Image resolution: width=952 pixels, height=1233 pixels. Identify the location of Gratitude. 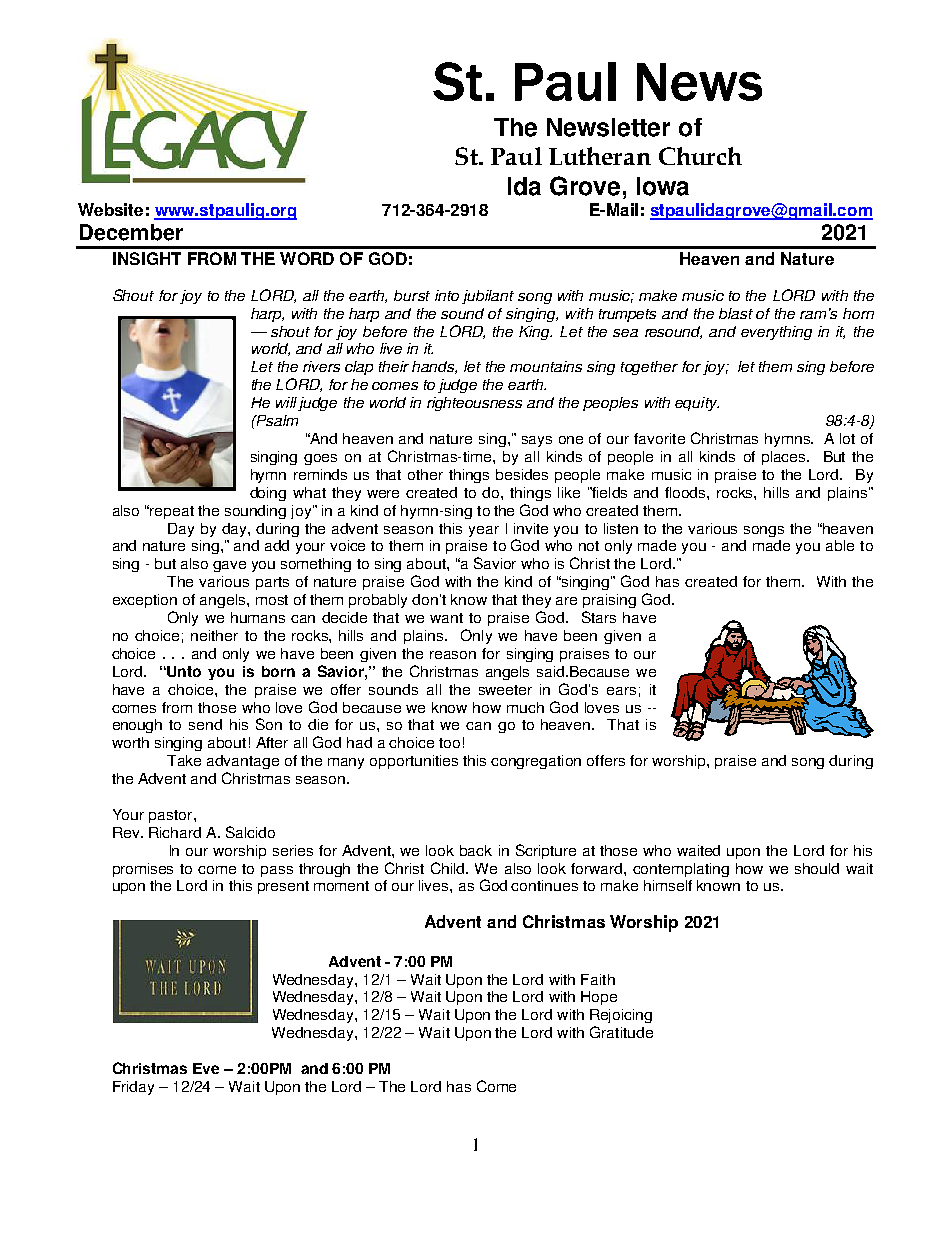
(621, 1032).
